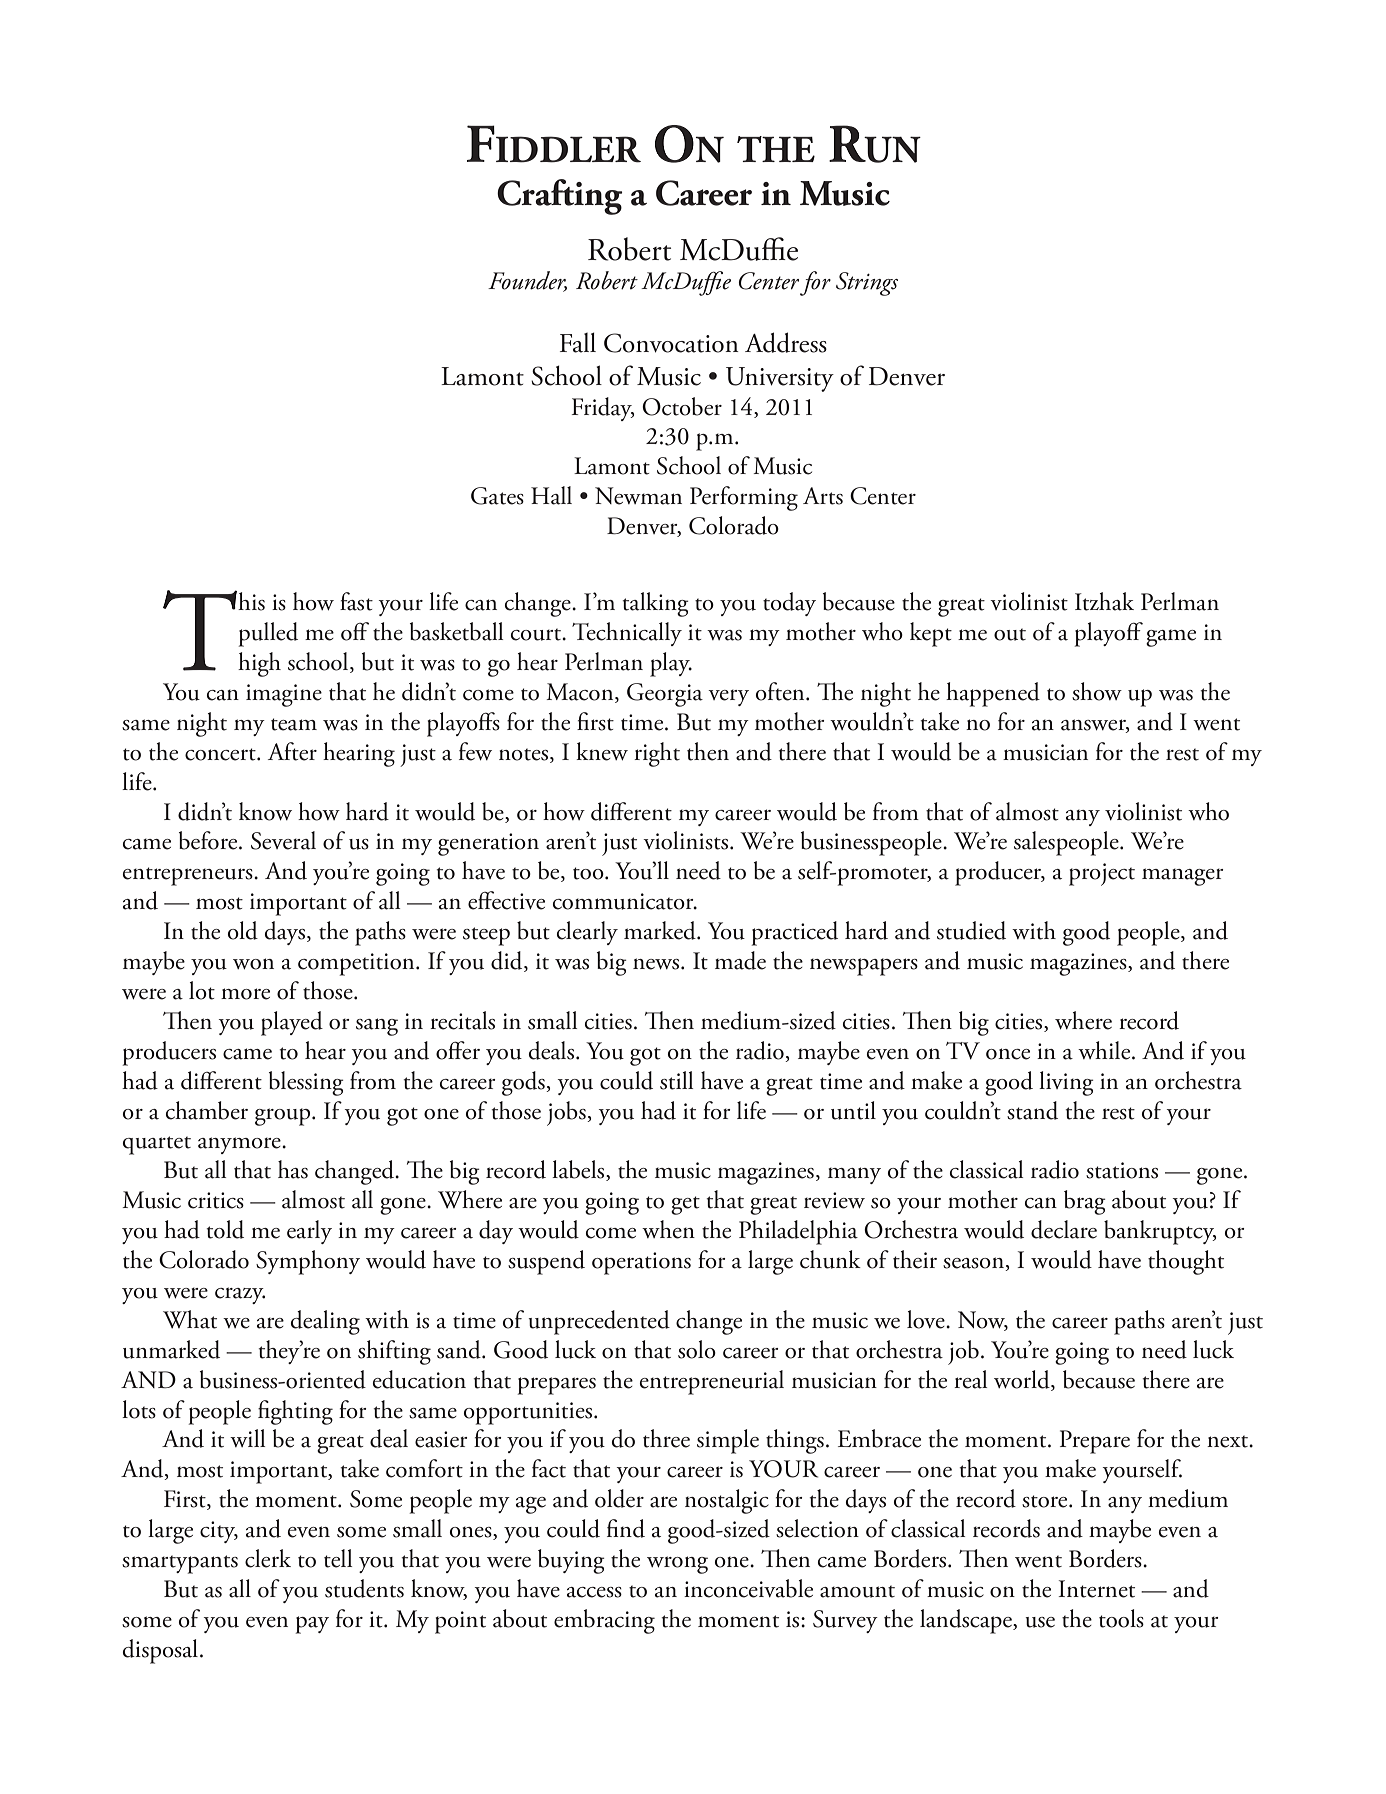 The width and height of the screenshot is (1386, 1794). Describe the element at coordinates (527, 281) in the screenshot. I see `Founder` at that location.
